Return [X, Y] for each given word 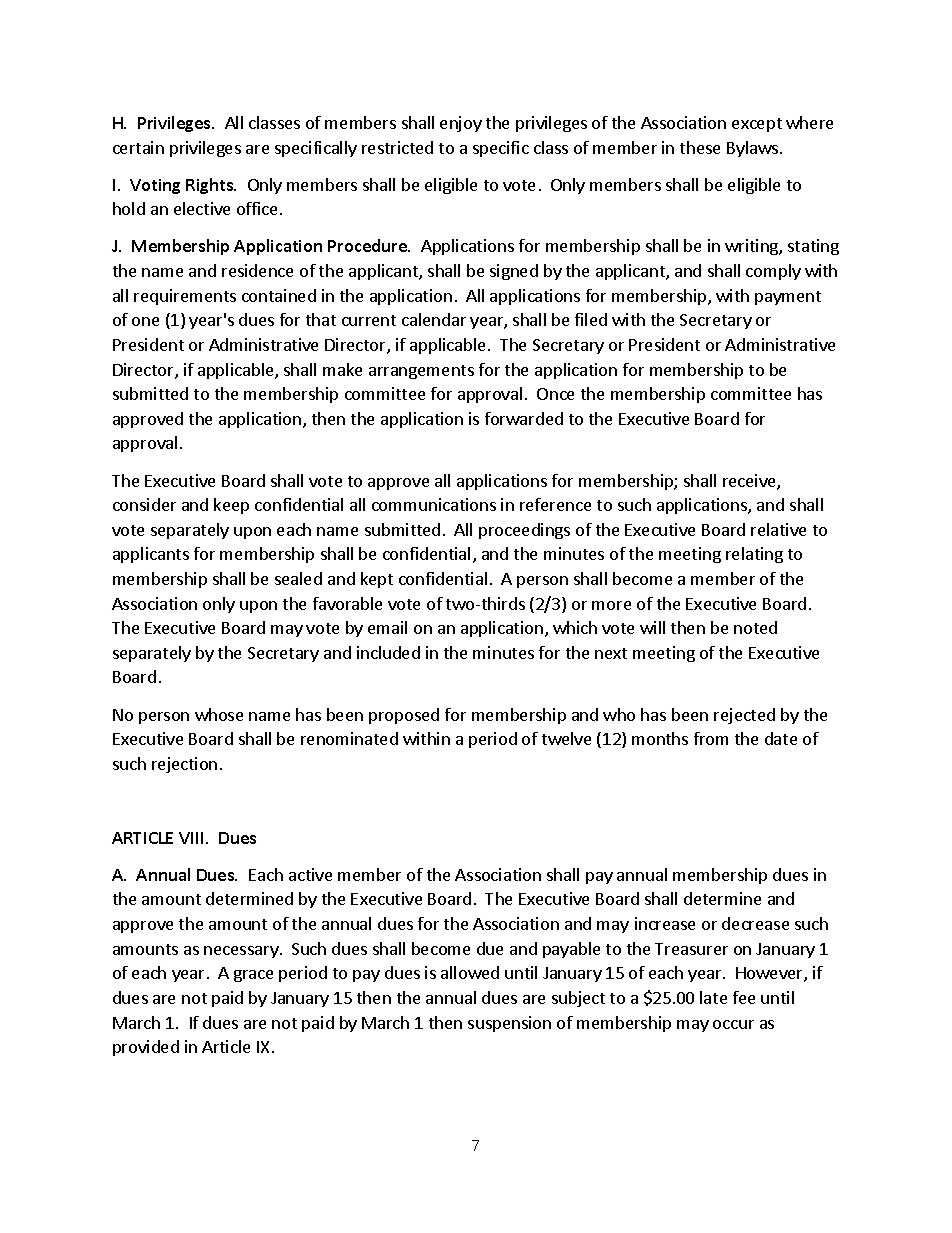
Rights [210, 186]
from [711, 738]
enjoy [461, 124]
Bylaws [752, 149]
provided [146, 1048]
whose [219, 714]
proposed [404, 716]
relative [778, 529]
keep [231, 506]
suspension [509, 1024]
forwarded [524, 418]
